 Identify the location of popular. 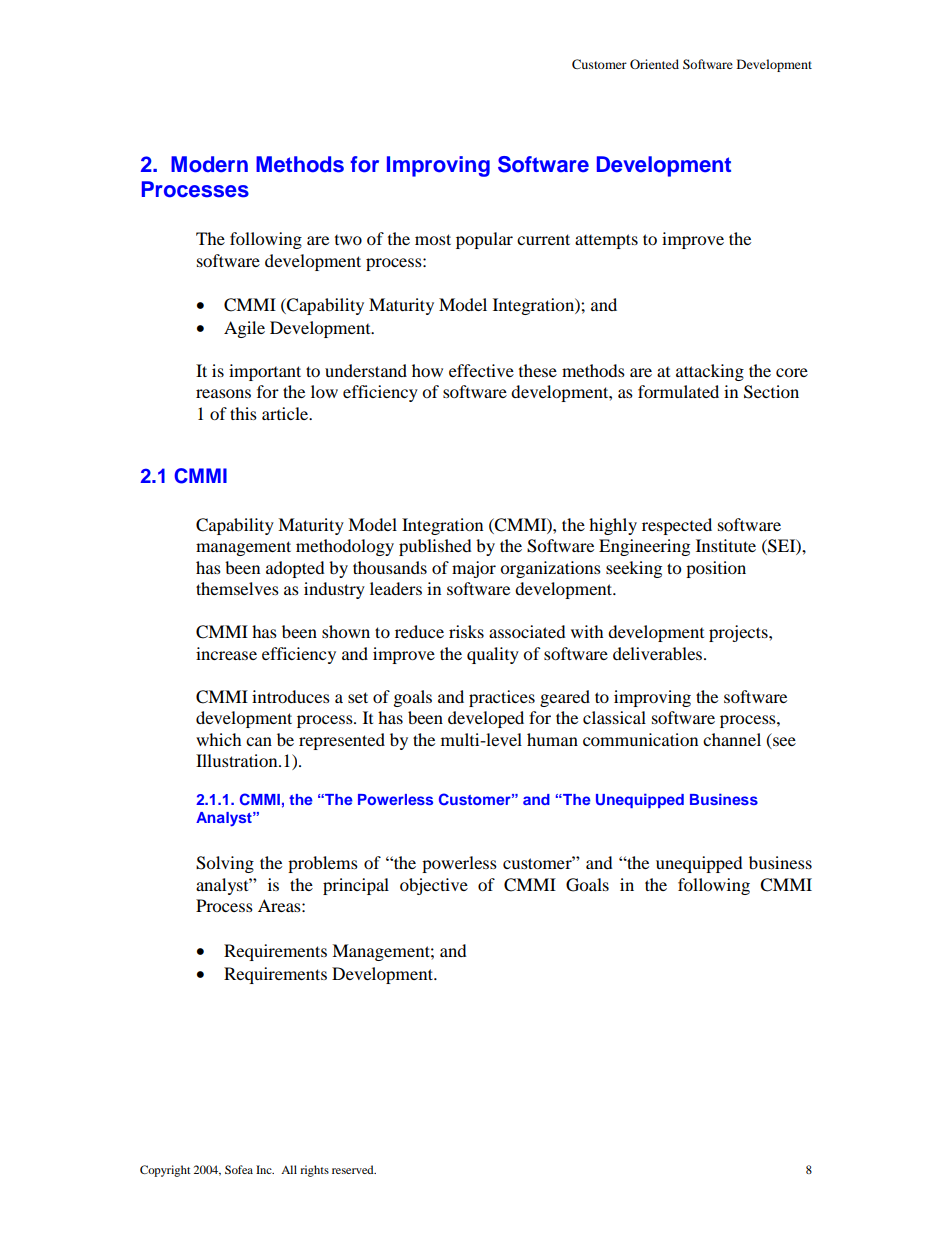
(484, 240).
